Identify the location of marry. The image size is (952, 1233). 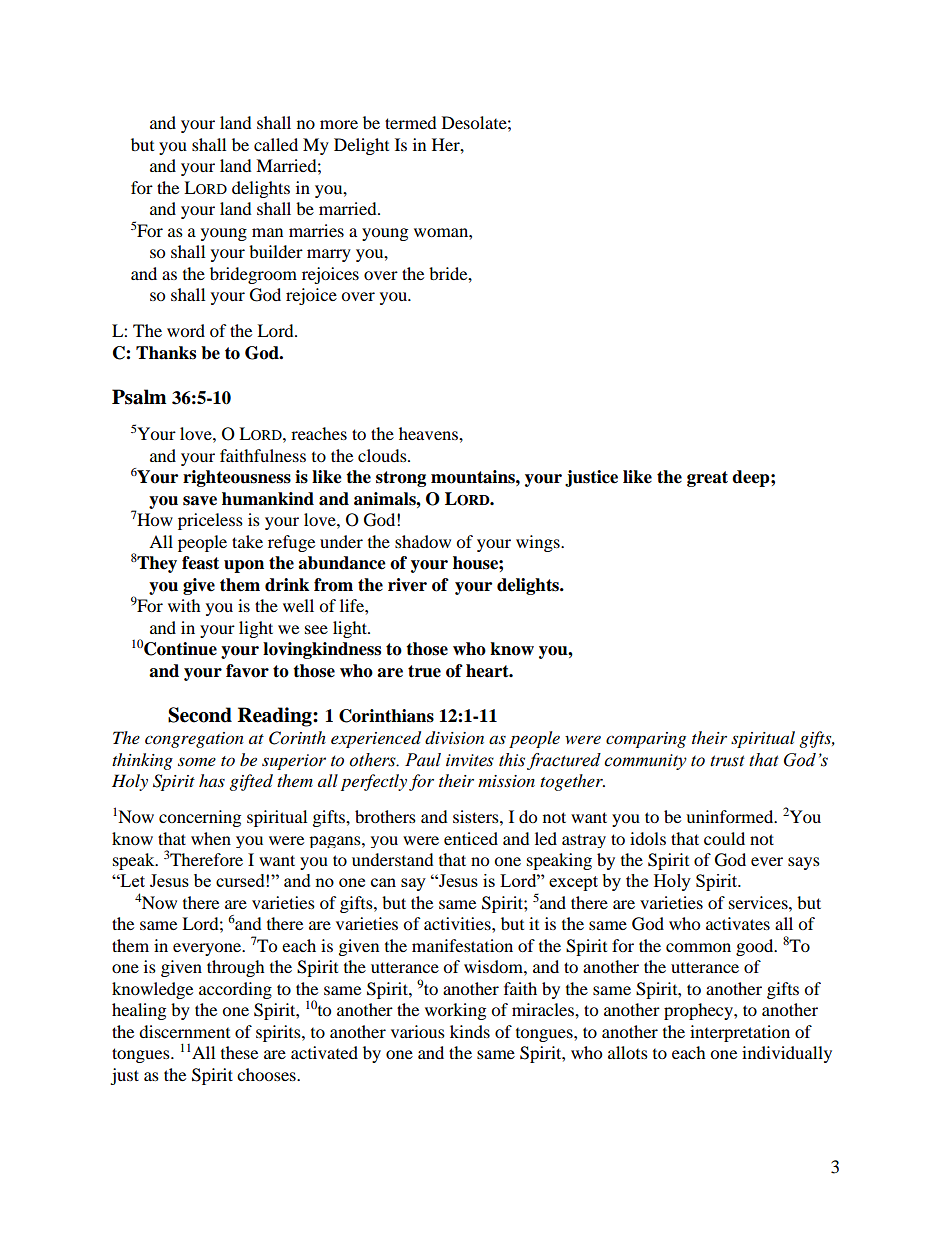
(329, 255).
